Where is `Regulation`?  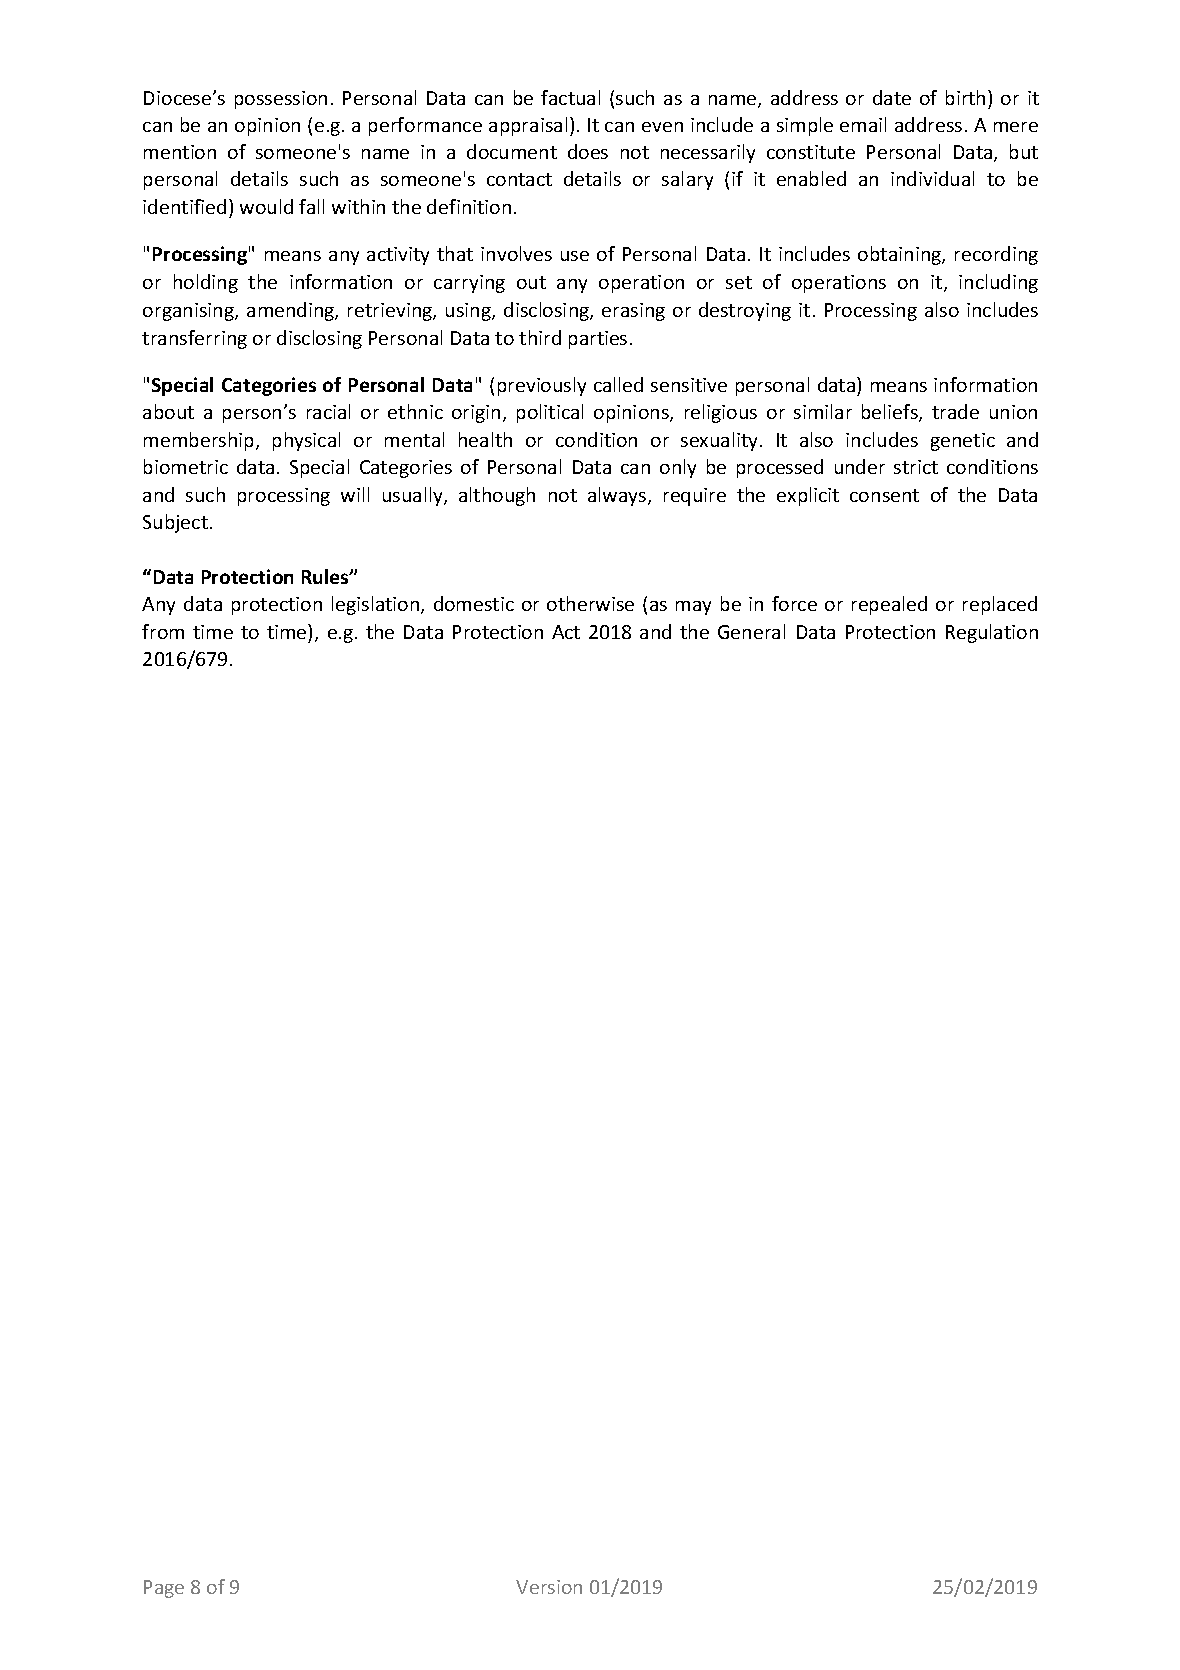
Regulation is located at coordinates (992, 633).
